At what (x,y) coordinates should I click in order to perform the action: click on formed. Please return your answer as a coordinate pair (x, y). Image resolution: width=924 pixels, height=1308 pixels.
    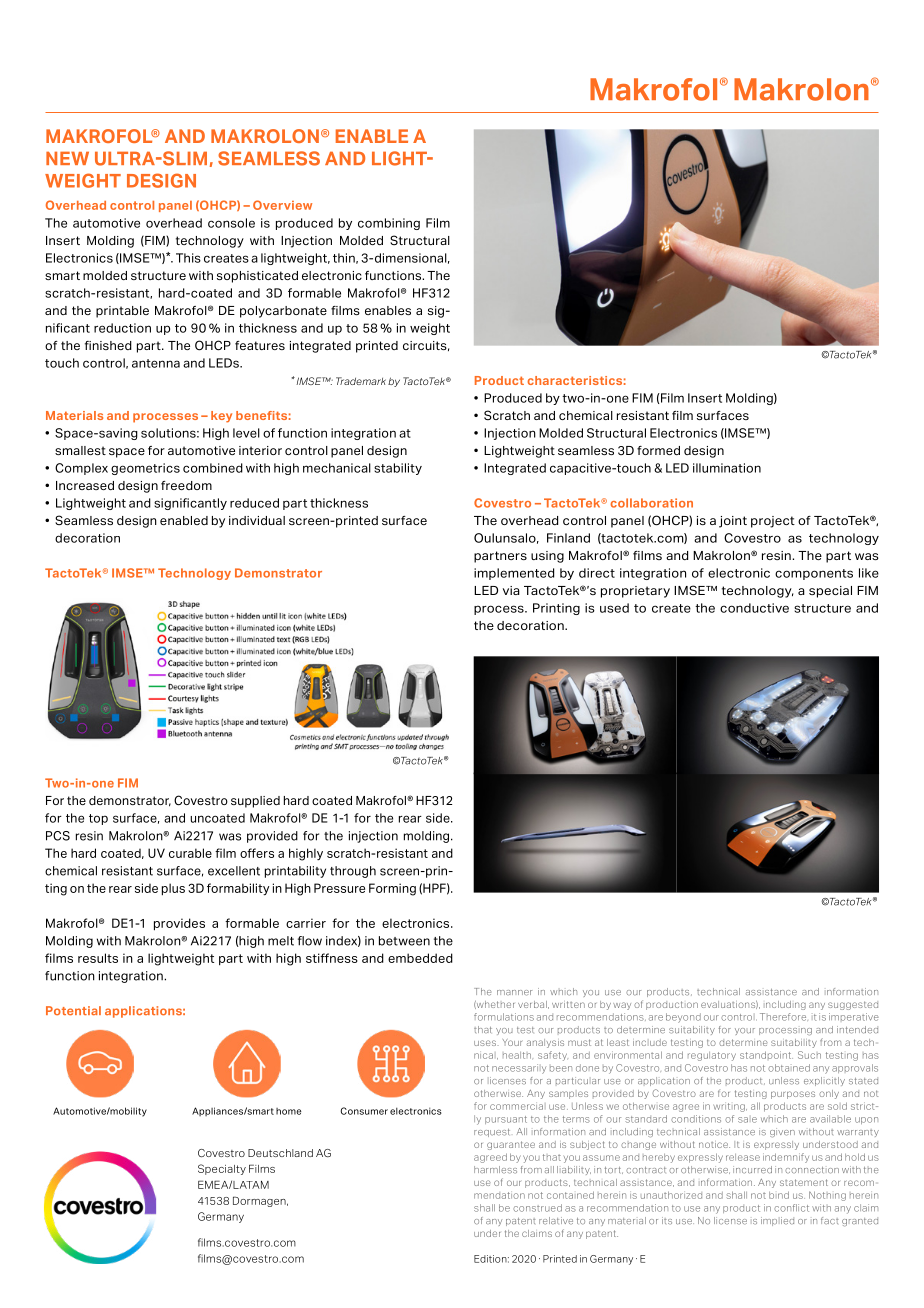
    Looking at the image, I should click on (658, 450).
